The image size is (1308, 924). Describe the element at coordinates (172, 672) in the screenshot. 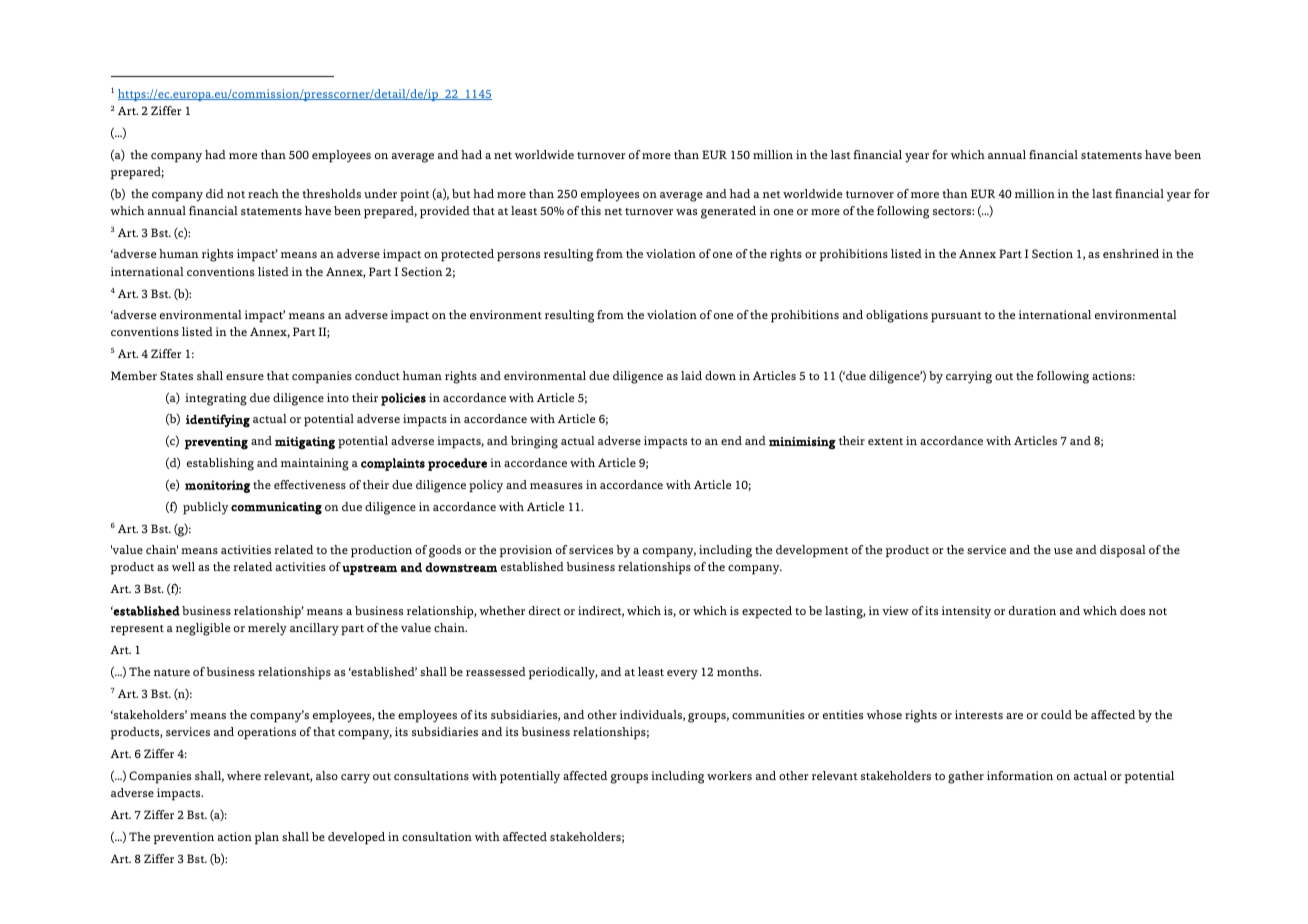

I see `nature` at that location.
